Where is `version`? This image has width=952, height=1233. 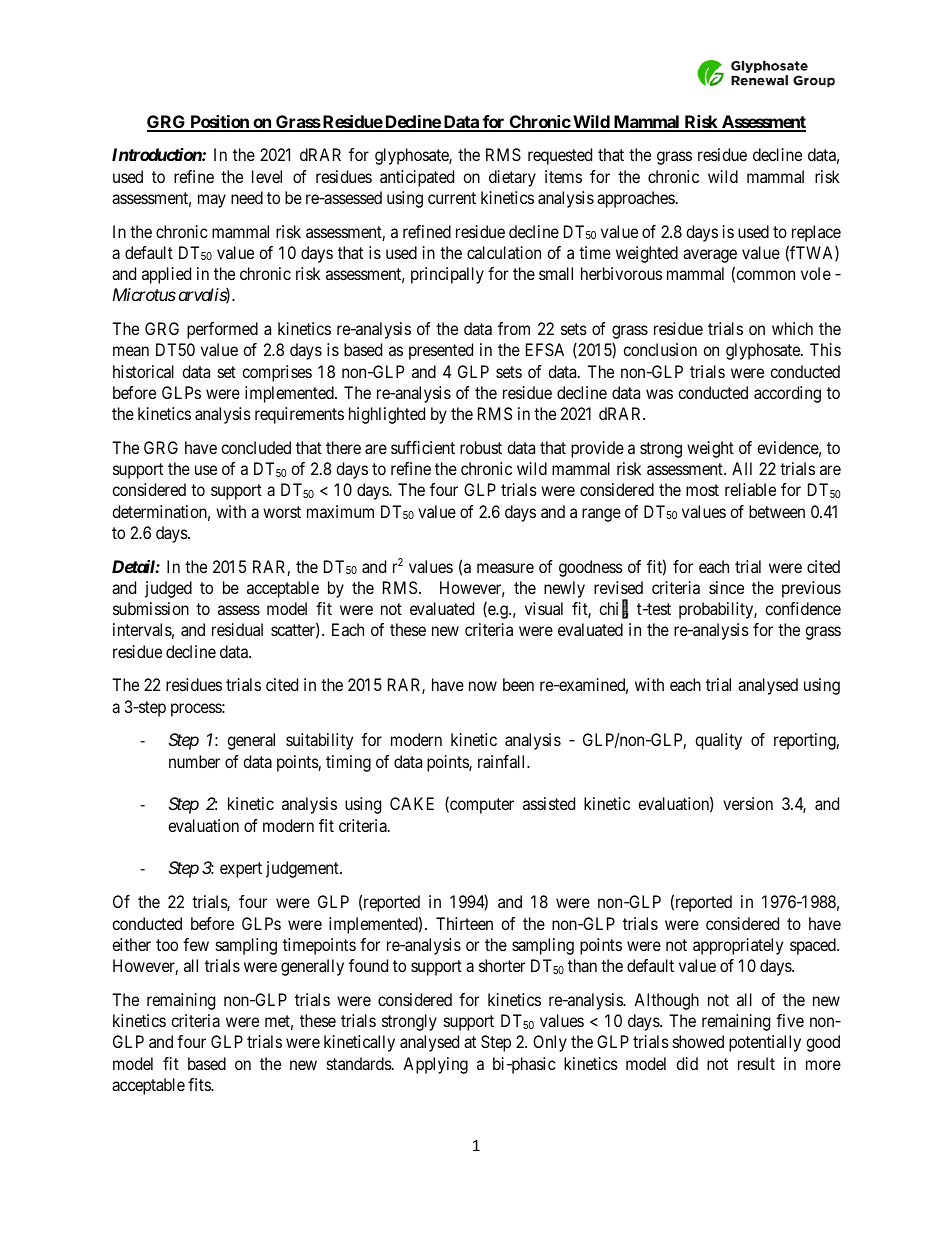
version is located at coordinates (748, 803).
